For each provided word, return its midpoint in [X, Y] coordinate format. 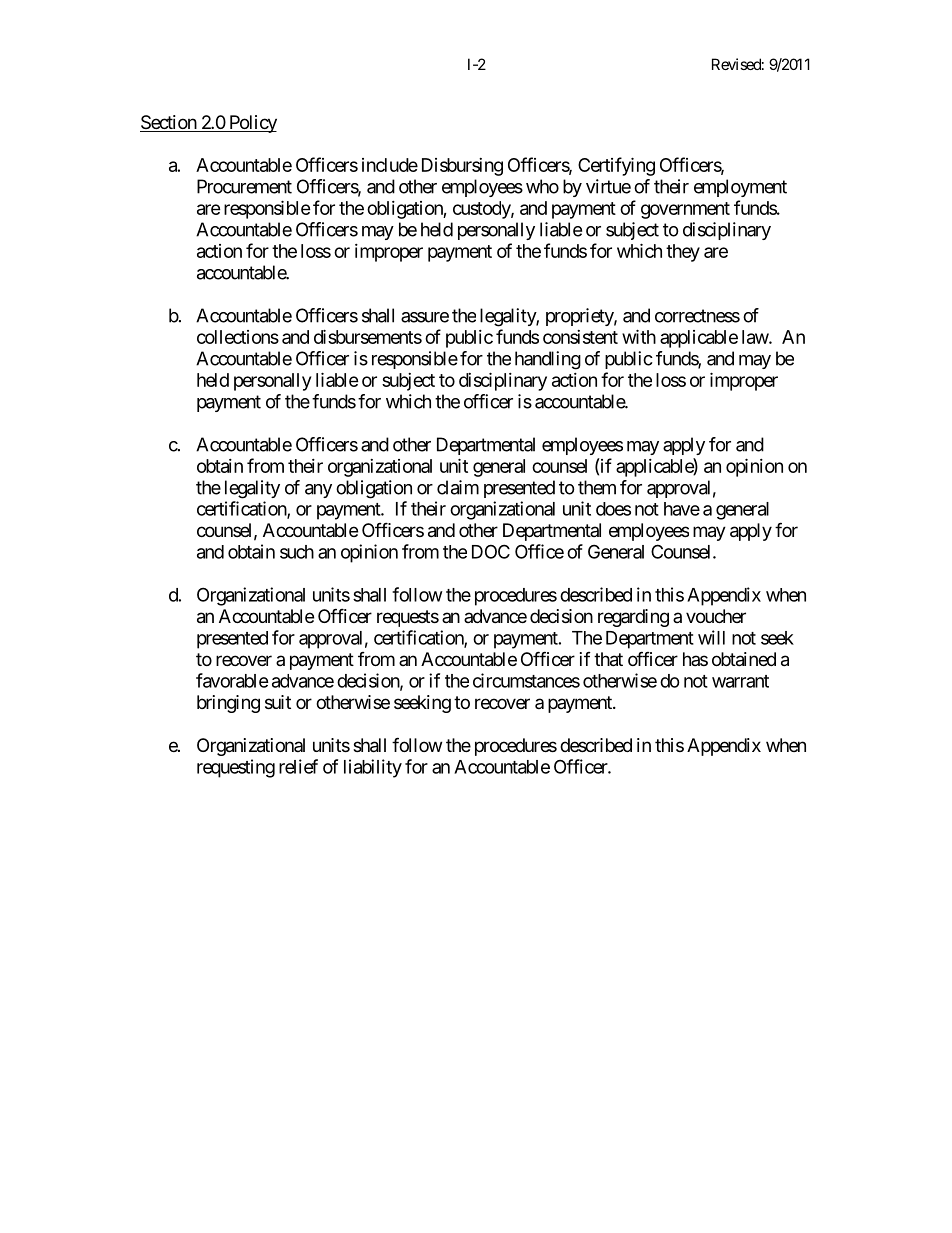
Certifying [616, 166]
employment [740, 188]
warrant [740, 681]
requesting [236, 768]
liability [373, 768]
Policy [251, 124]
